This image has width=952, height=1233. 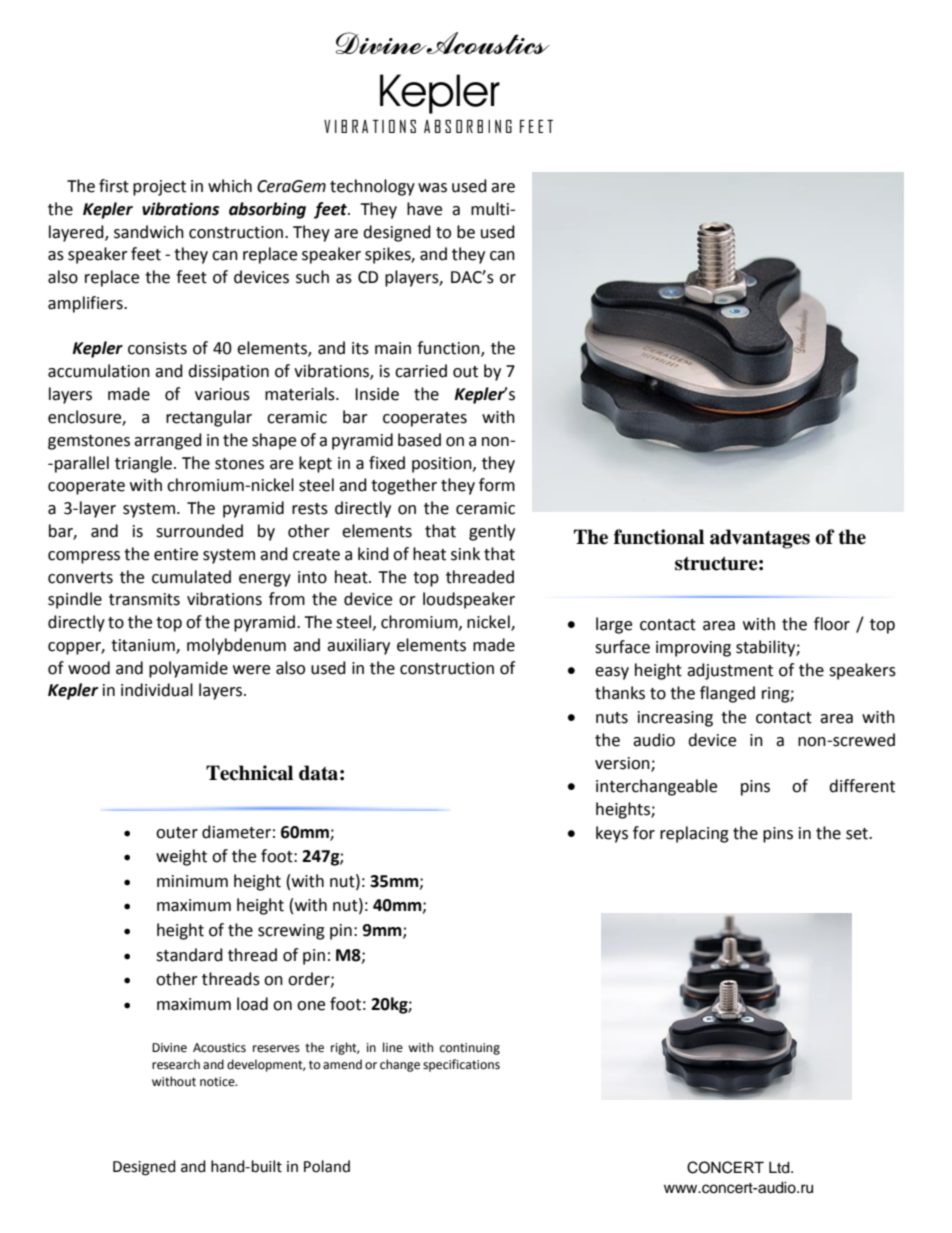 I want to click on project, so click(x=159, y=188).
